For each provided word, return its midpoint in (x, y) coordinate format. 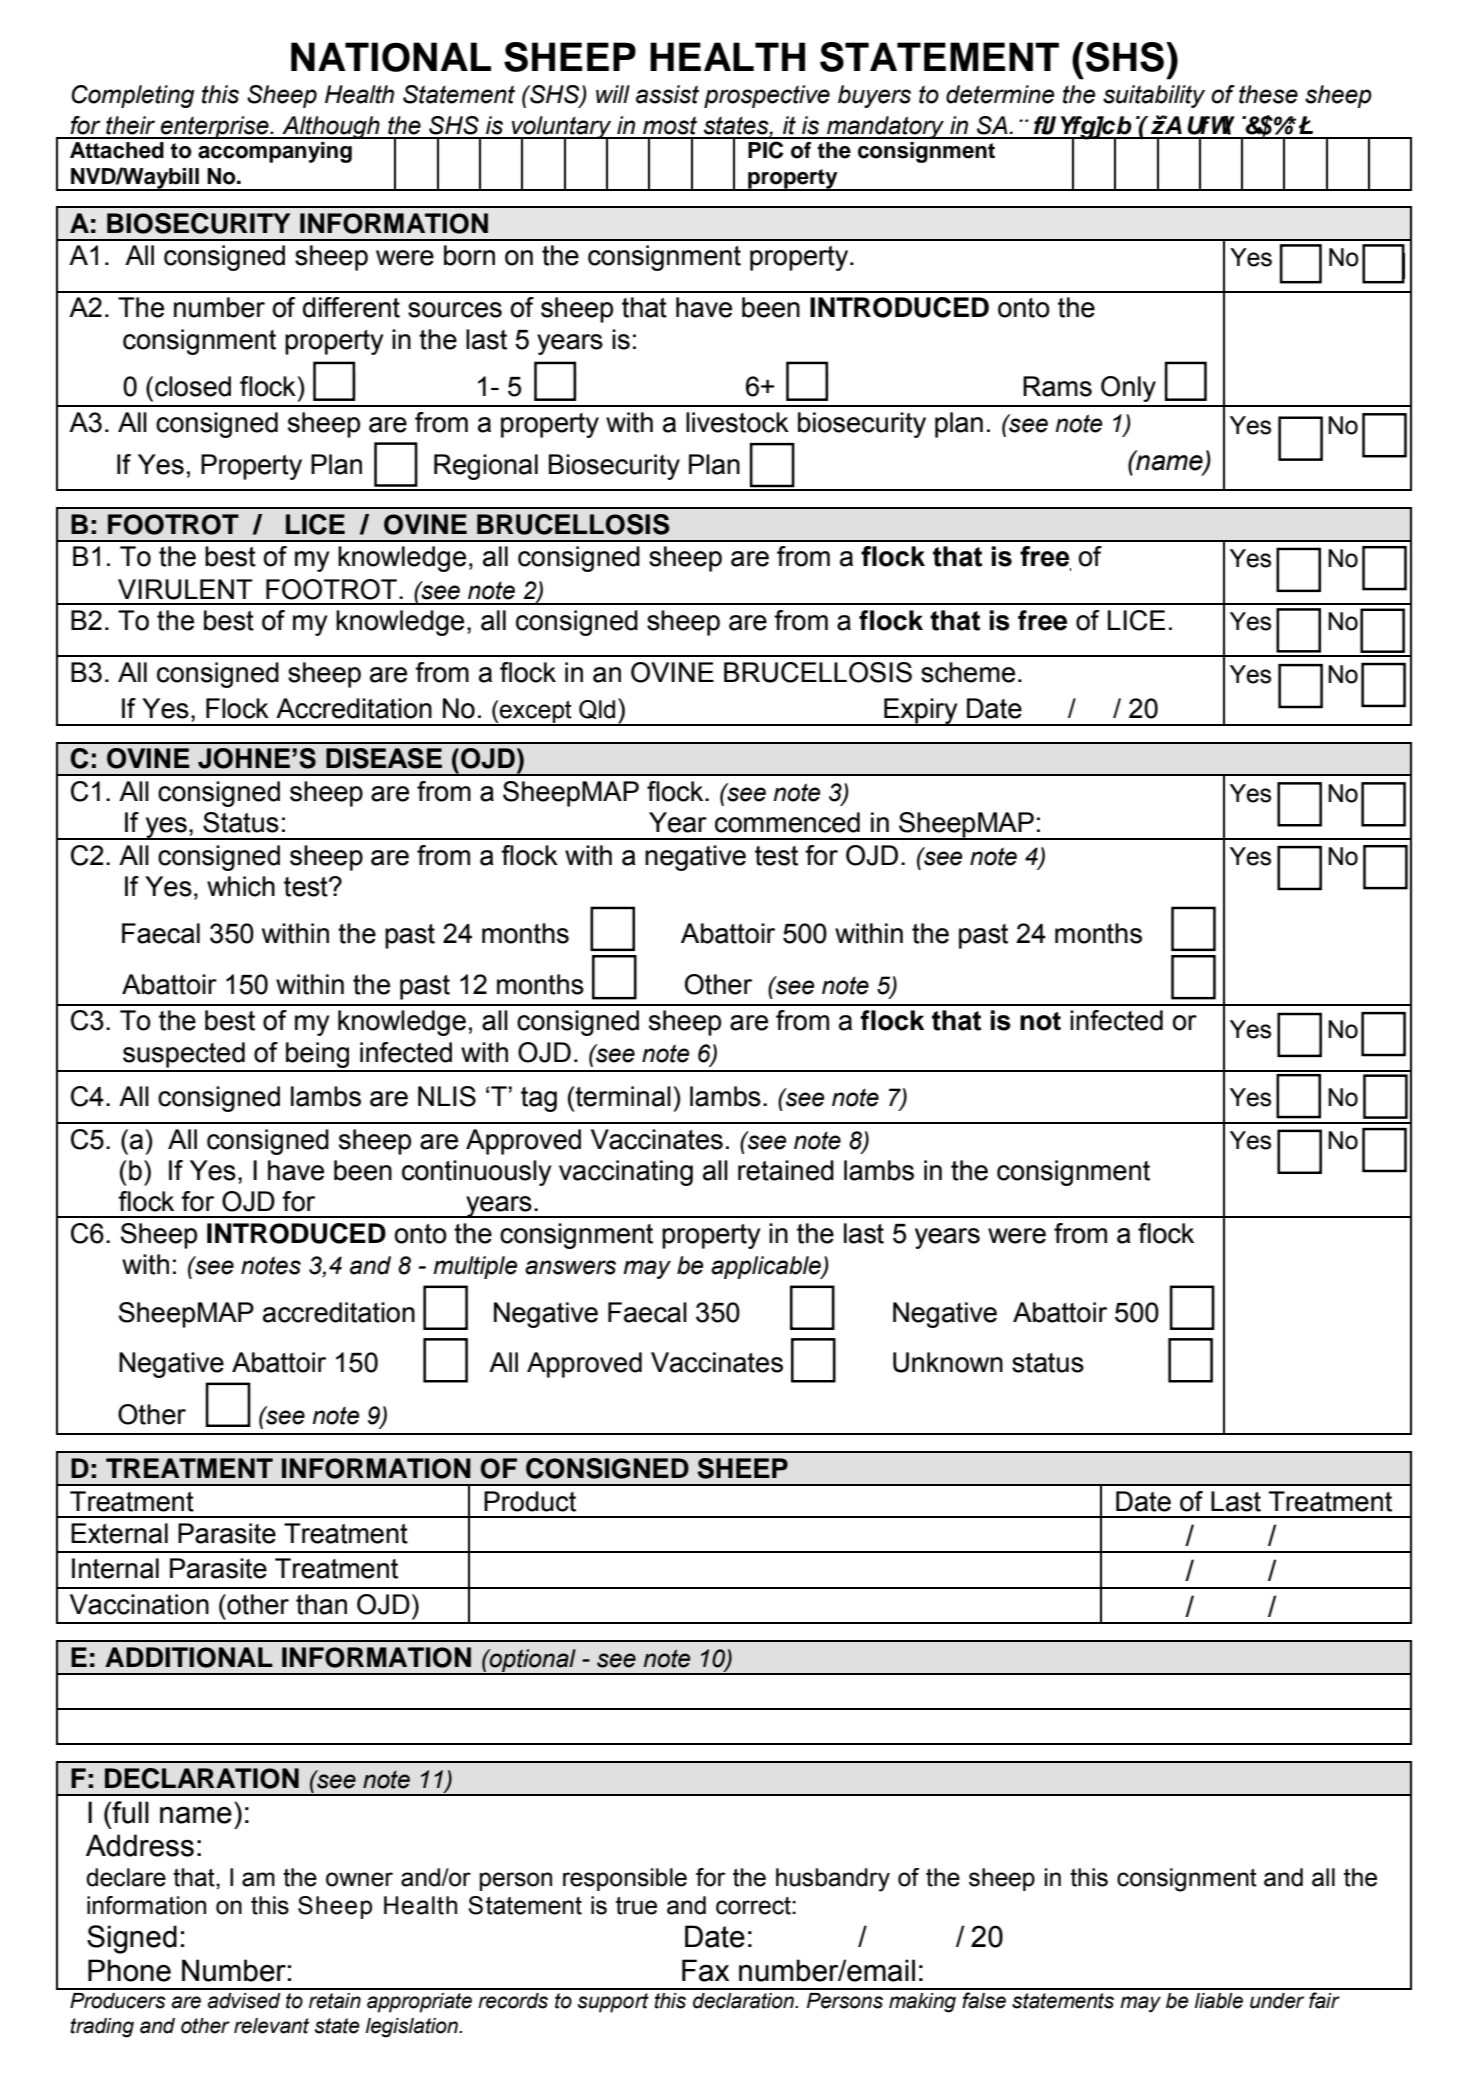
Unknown (948, 1362)
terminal (622, 1096)
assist (667, 94)
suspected (184, 1055)
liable (1219, 2001)
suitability (1154, 96)
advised (244, 2001)
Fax (705, 1970)
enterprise (215, 127)
